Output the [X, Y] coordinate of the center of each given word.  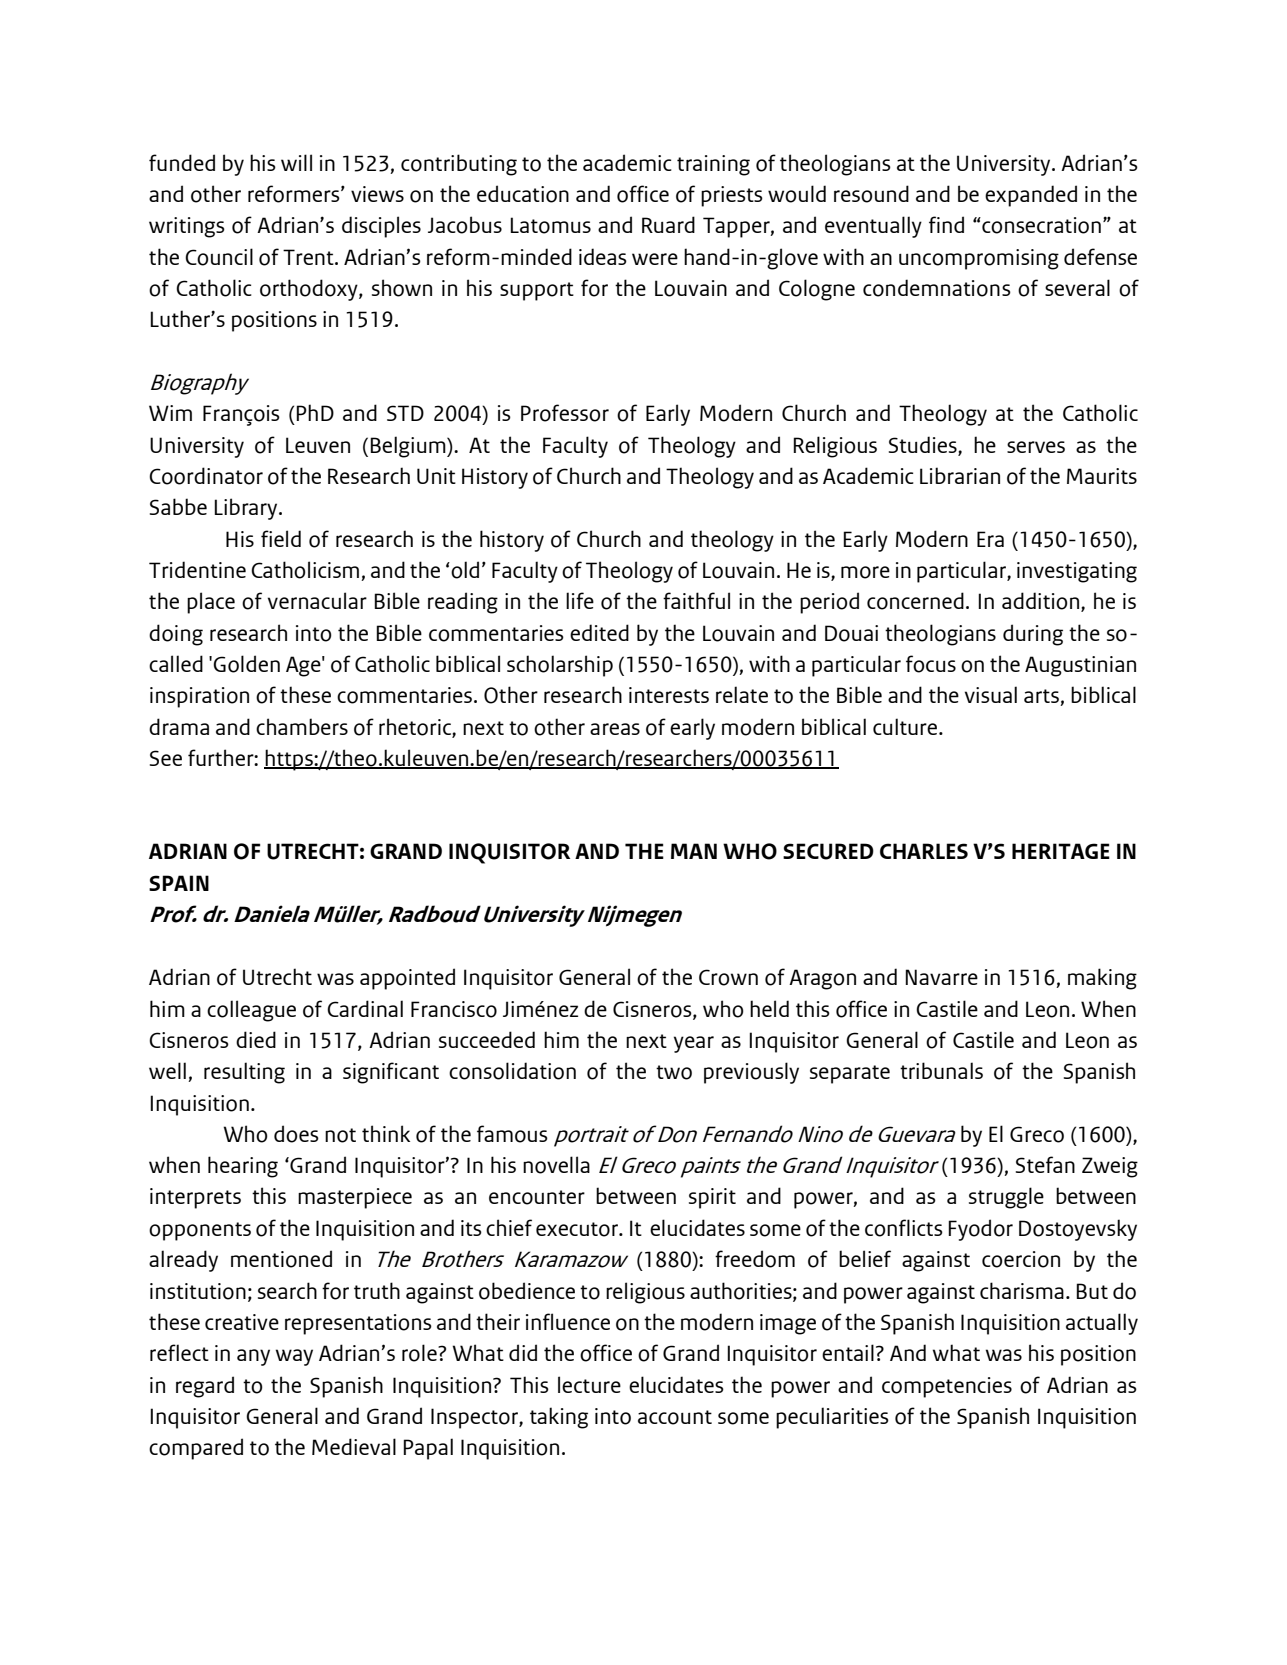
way [294, 1357]
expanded [1031, 196]
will [296, 162]
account [675, 1417]
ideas [603, 256]
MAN [694, 851]
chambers [302, 726]
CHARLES [924, 851]
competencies [947, 1387]
